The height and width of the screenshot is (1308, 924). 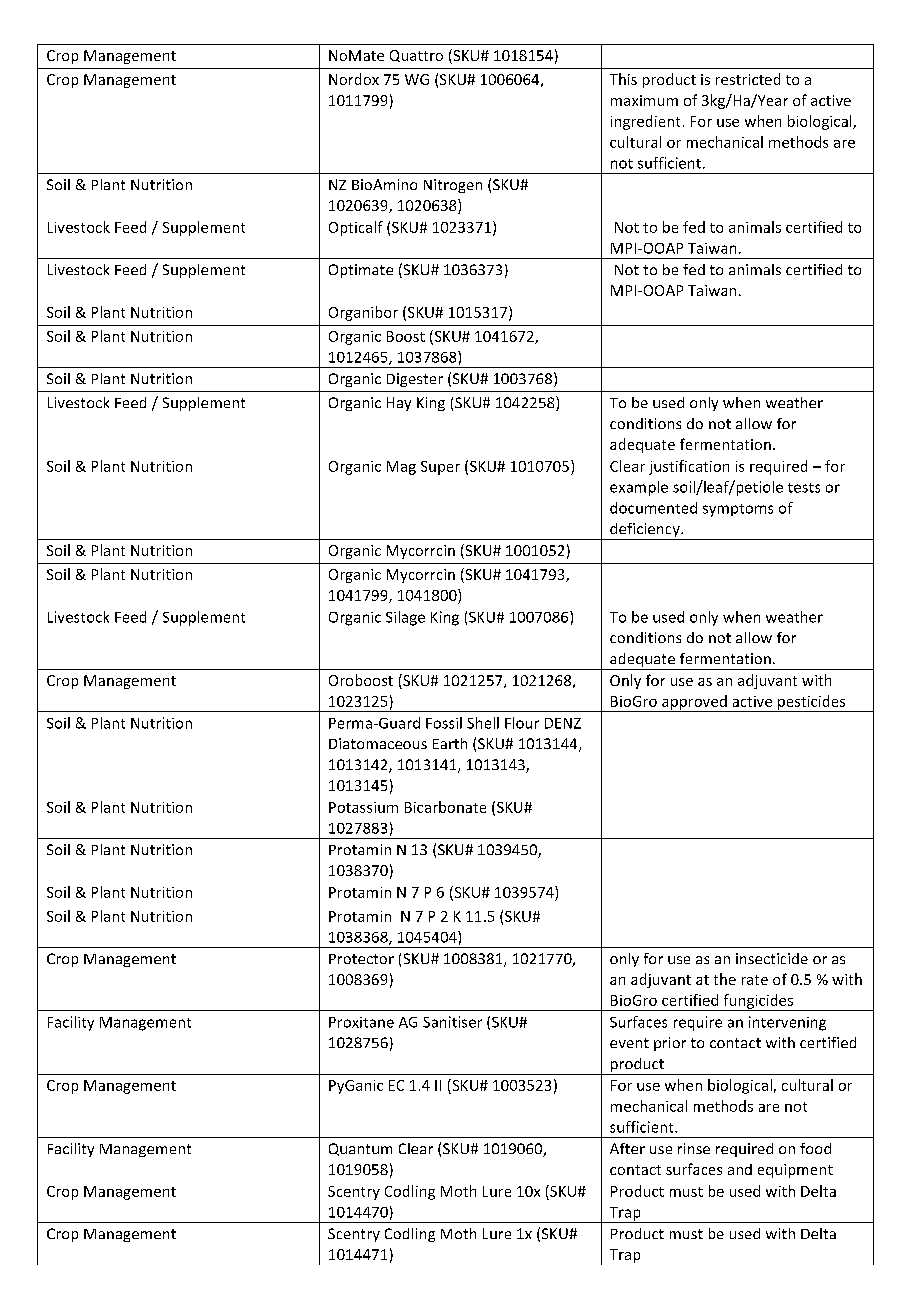 I want to click on Quattro, so click(x=416, y=56).
